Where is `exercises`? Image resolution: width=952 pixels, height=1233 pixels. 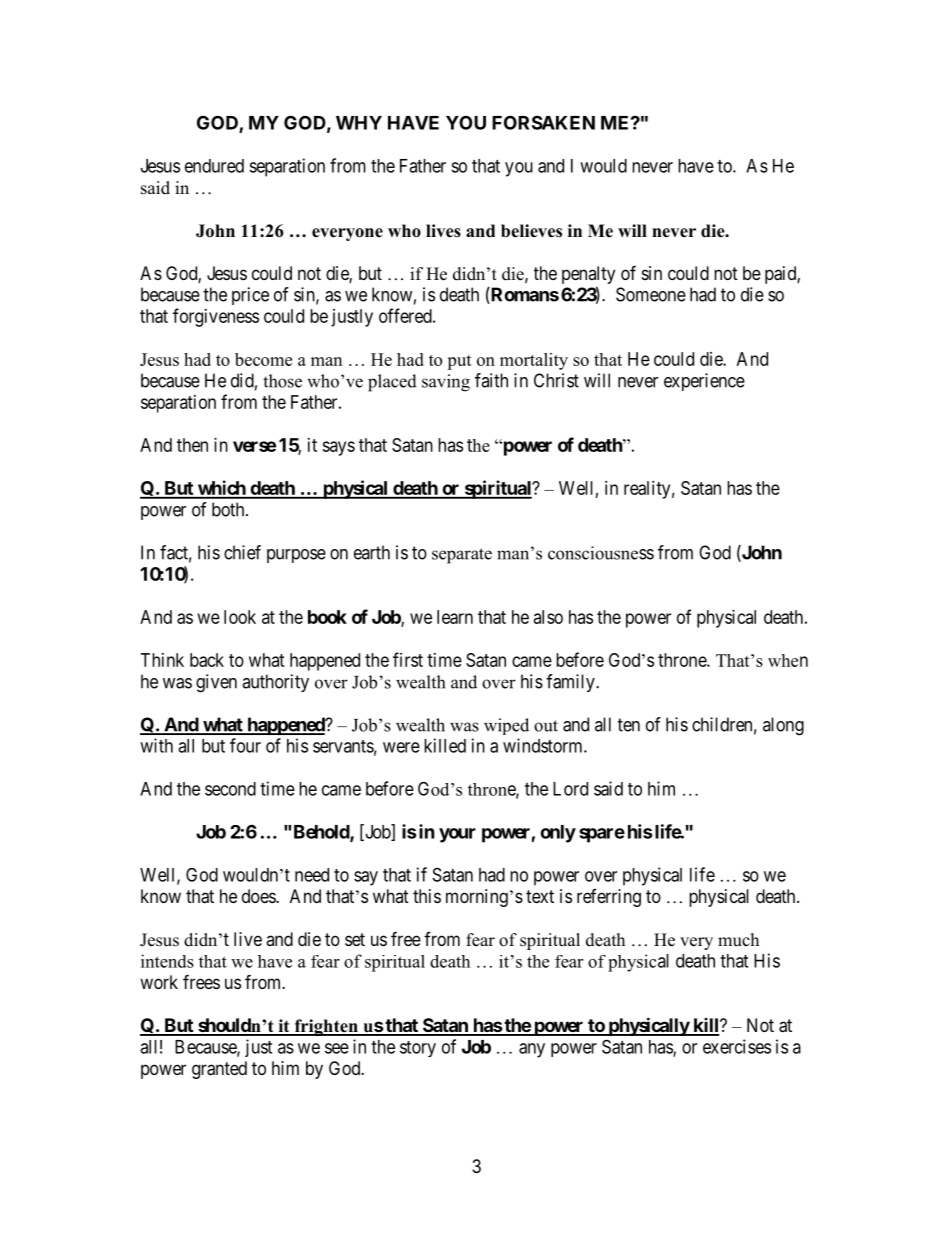 exercises is located at coordinates (737, 1046).
